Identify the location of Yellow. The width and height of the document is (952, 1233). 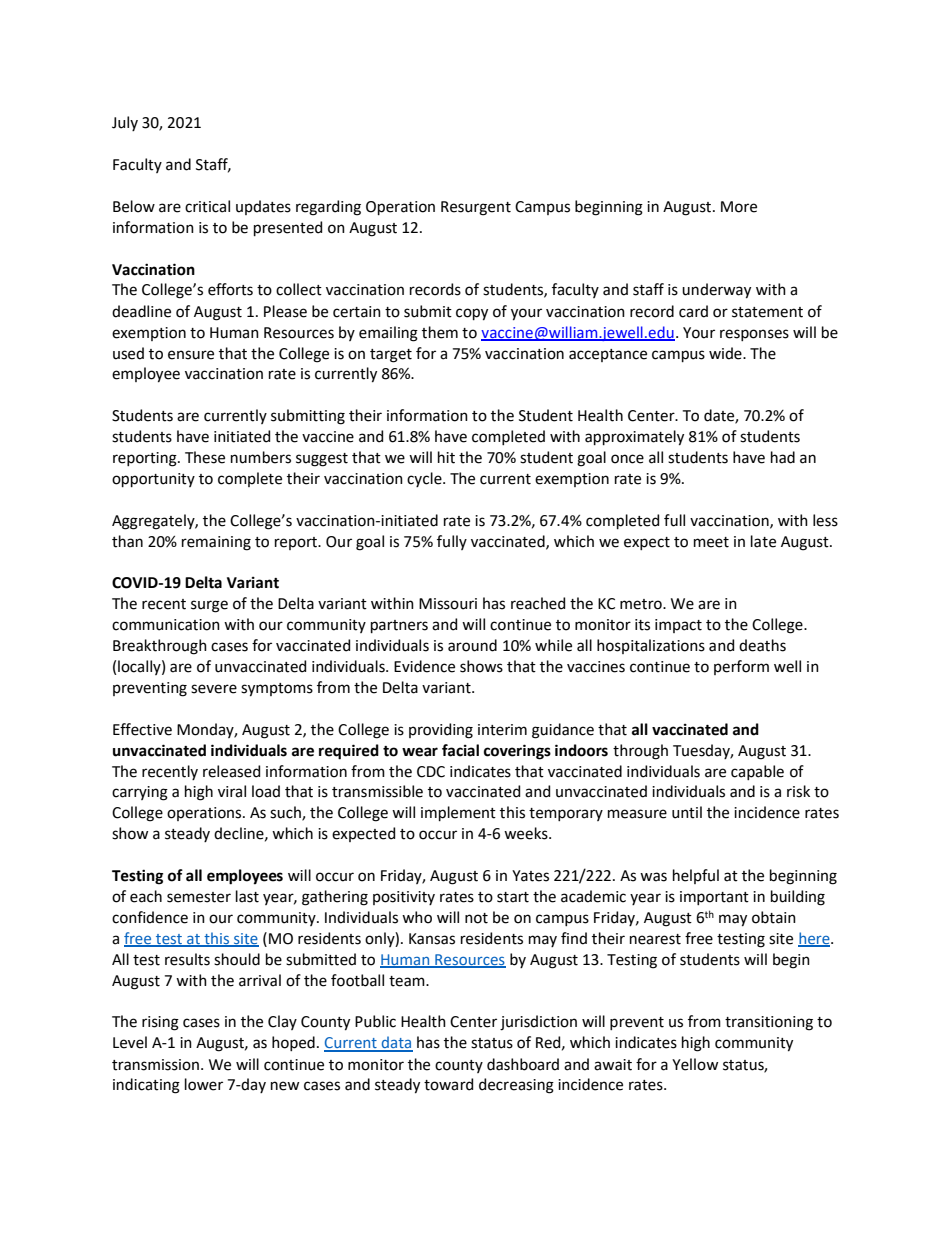
(695, 1064).
